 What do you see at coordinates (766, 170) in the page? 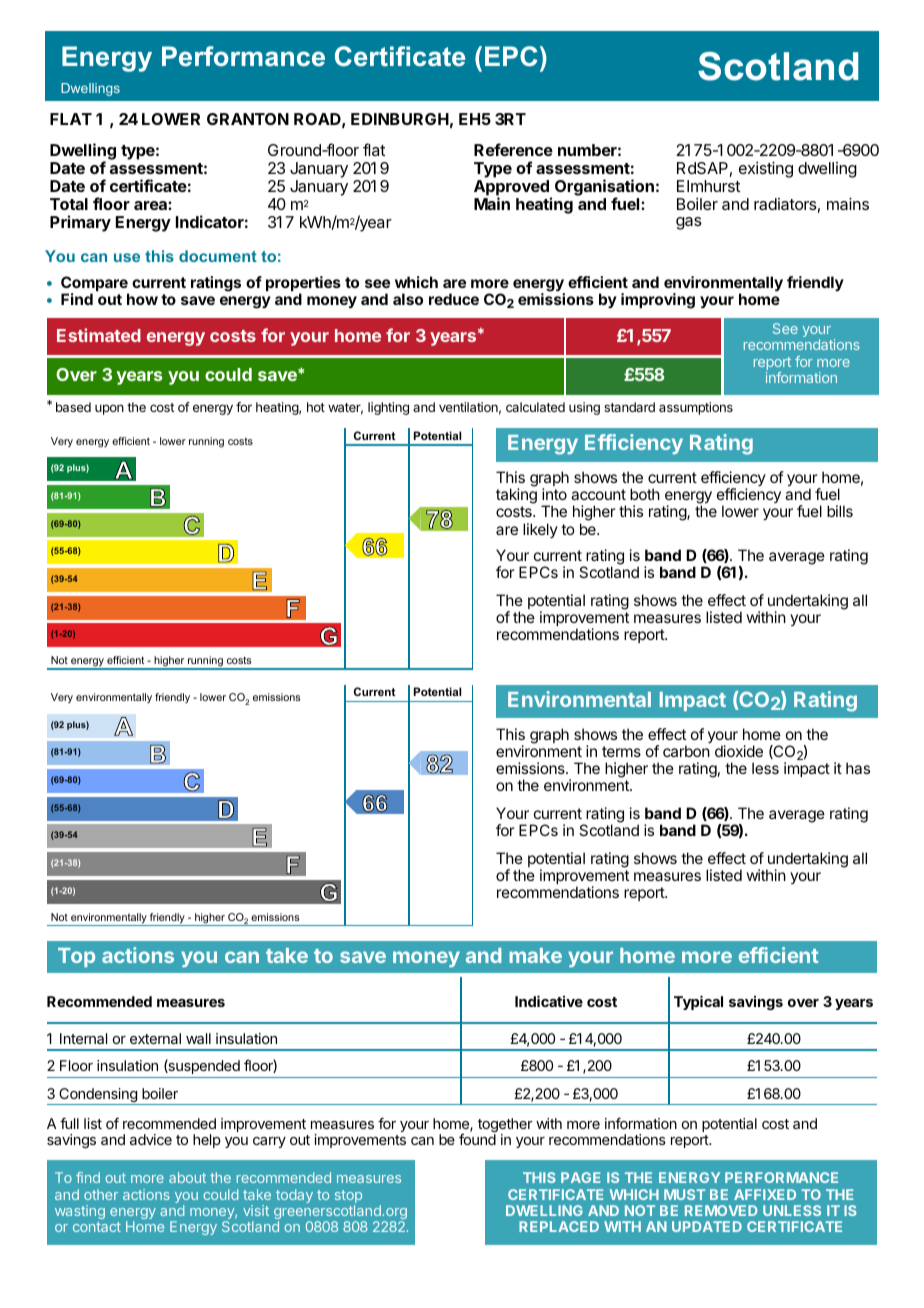
I see `existing` at bounding box center [766, 170].
